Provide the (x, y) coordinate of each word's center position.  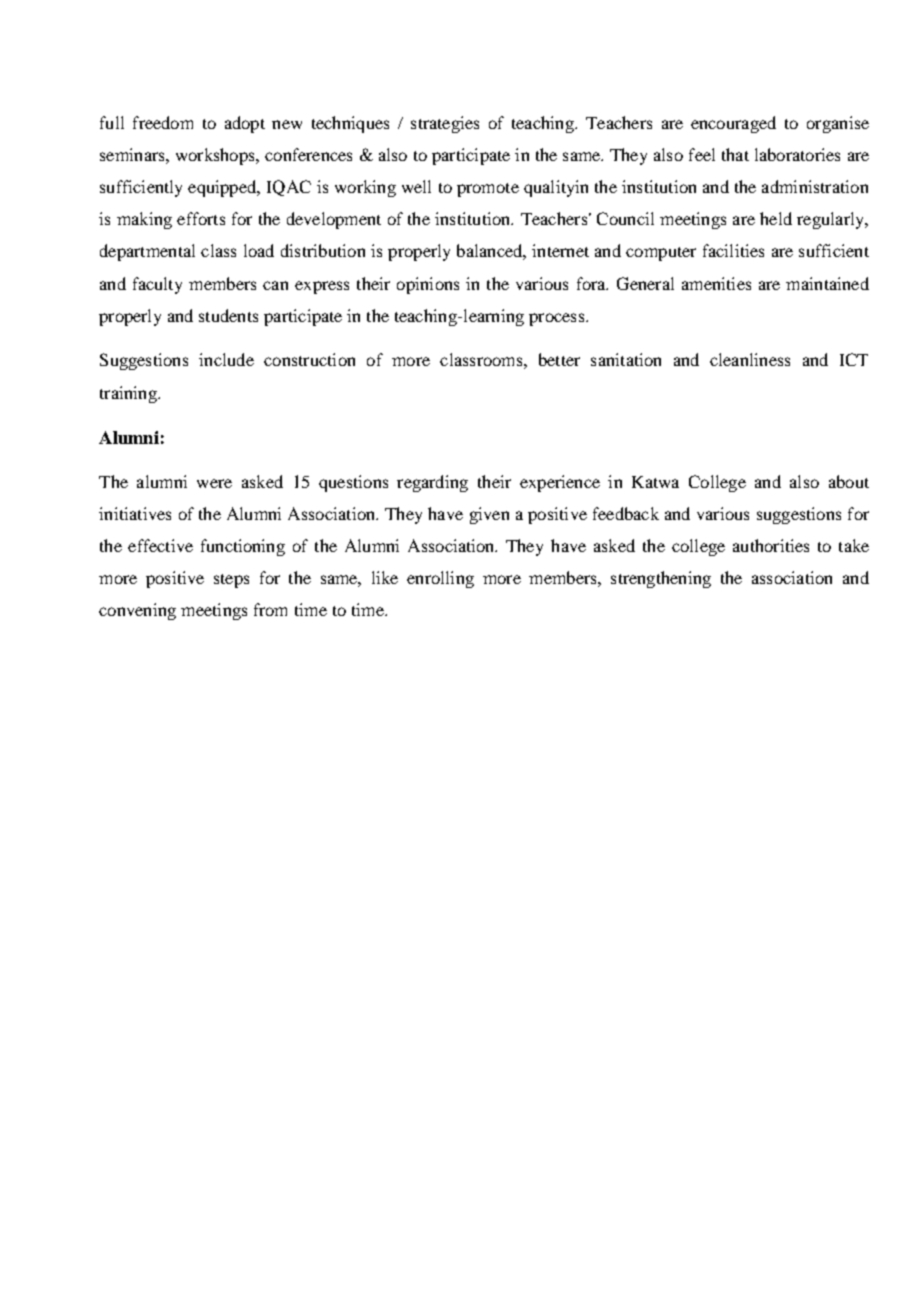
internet (560, 250)
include (226, 359)
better (559, 359)
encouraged (733, 124)
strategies (445, 124)
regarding (432, 483)
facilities (733, 250)
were (214, 483)
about (849, 481)
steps (231, 581)
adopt (245, 124)
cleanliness (750, 359)
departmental (147, 252)
